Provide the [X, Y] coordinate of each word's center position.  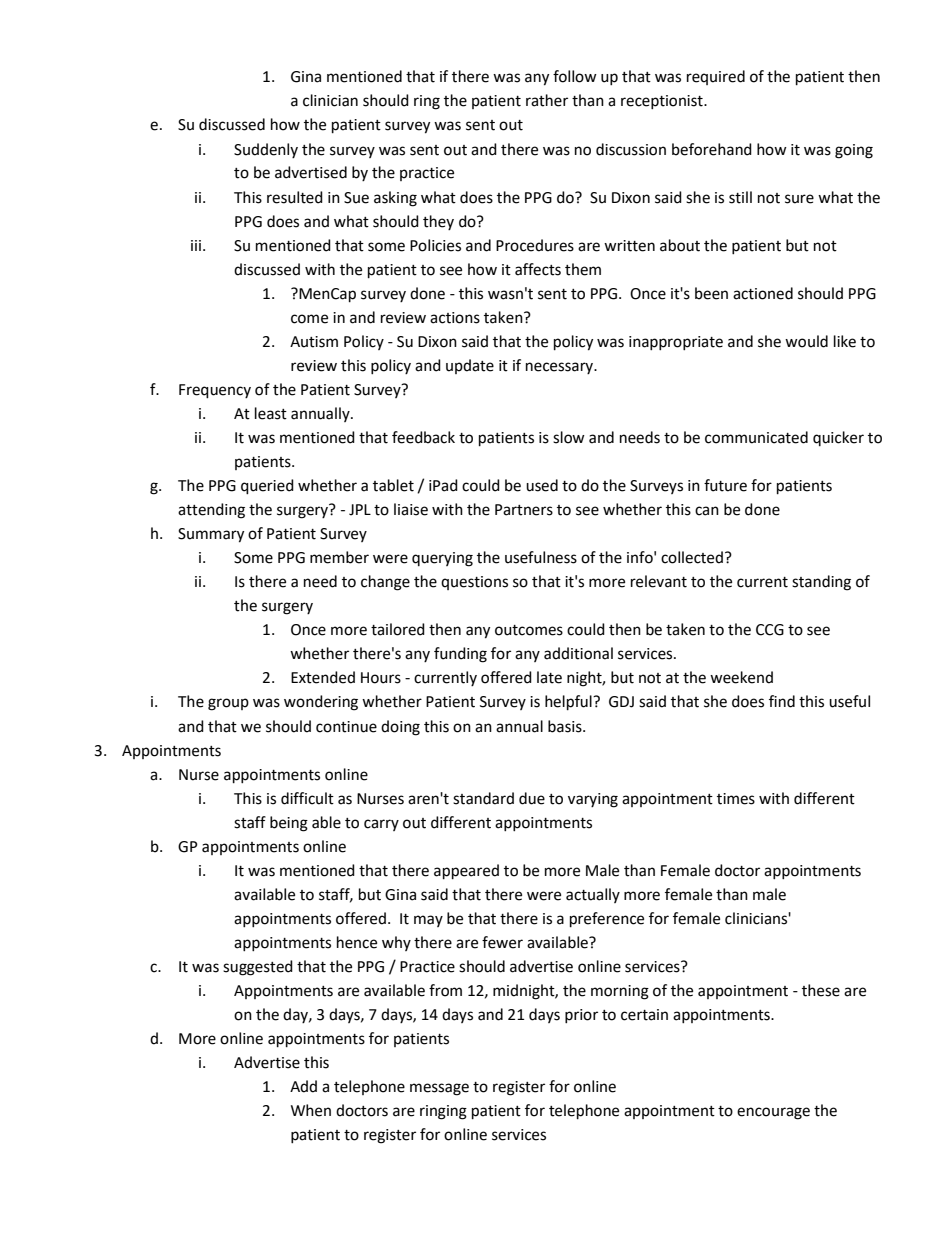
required [716, 77]
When [311, 1110]
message [439, 1089]
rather [547, 100]
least [271, 413]
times [736, 799]
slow [569, 437]
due [532, 798]
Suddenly [266, 150]
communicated [756, 437]
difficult [307, 798]
